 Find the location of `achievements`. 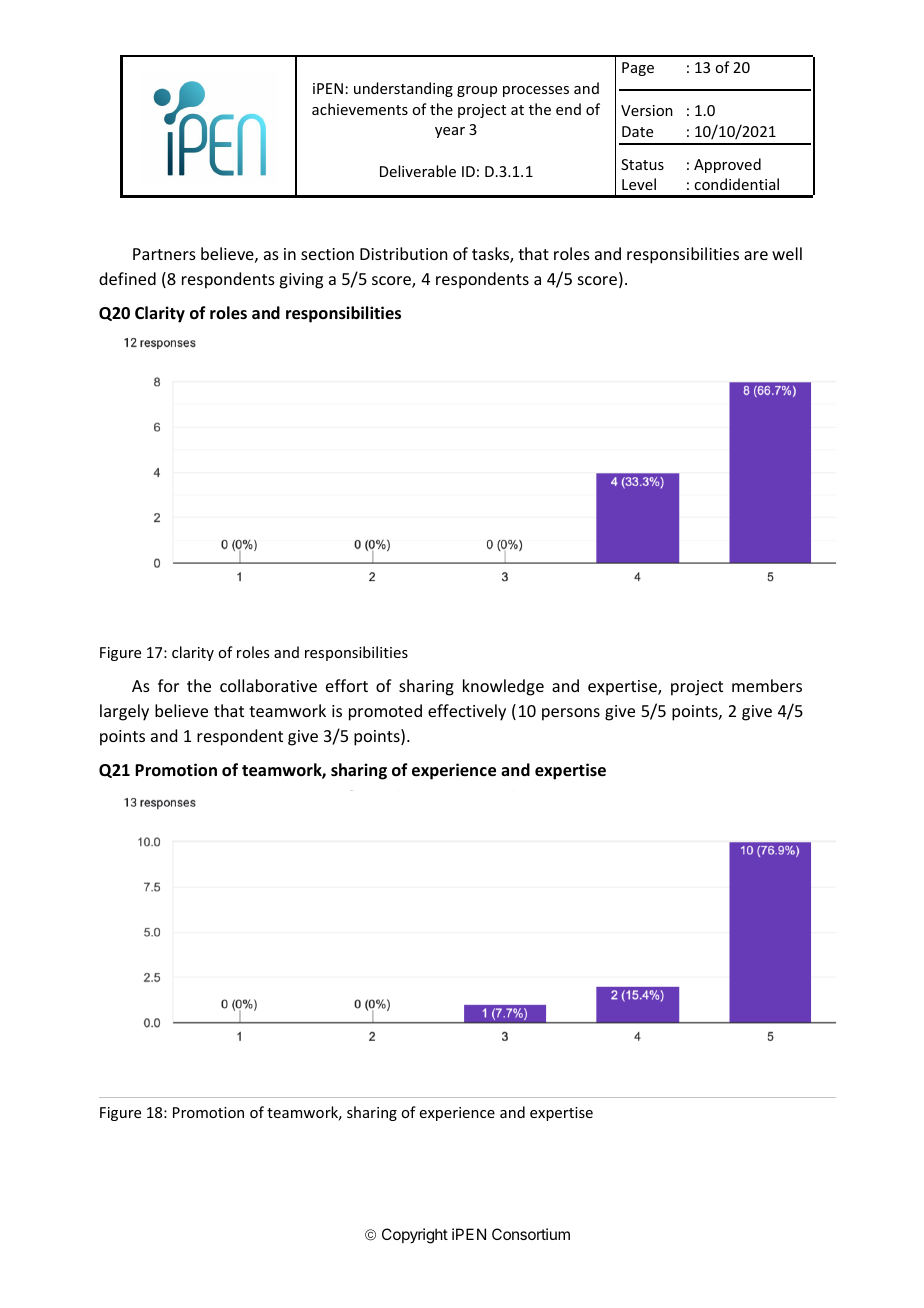

achievements is located at coordinates (360, 109).
